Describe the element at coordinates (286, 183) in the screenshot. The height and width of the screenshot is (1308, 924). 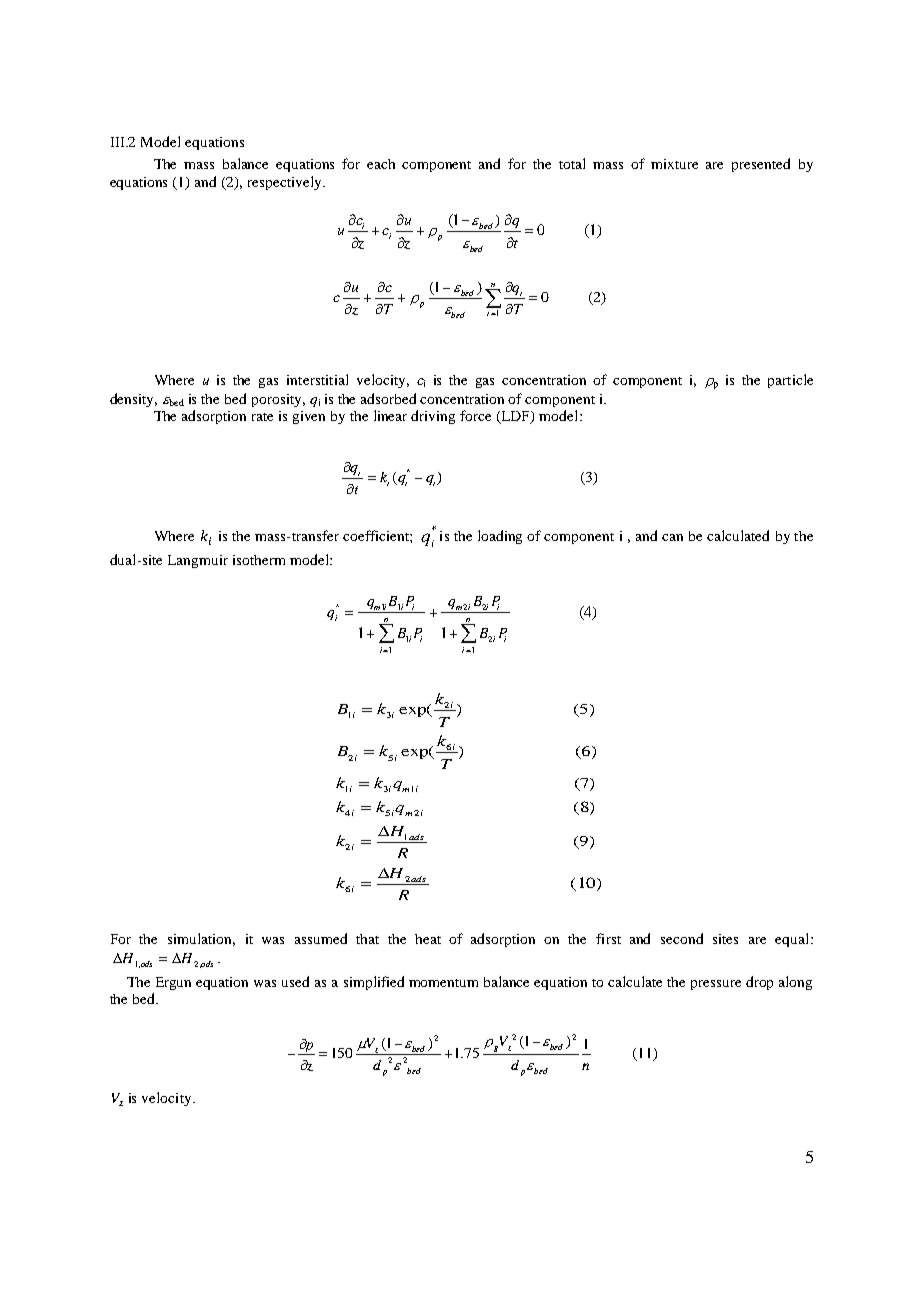
I see `respectively` at that location.
